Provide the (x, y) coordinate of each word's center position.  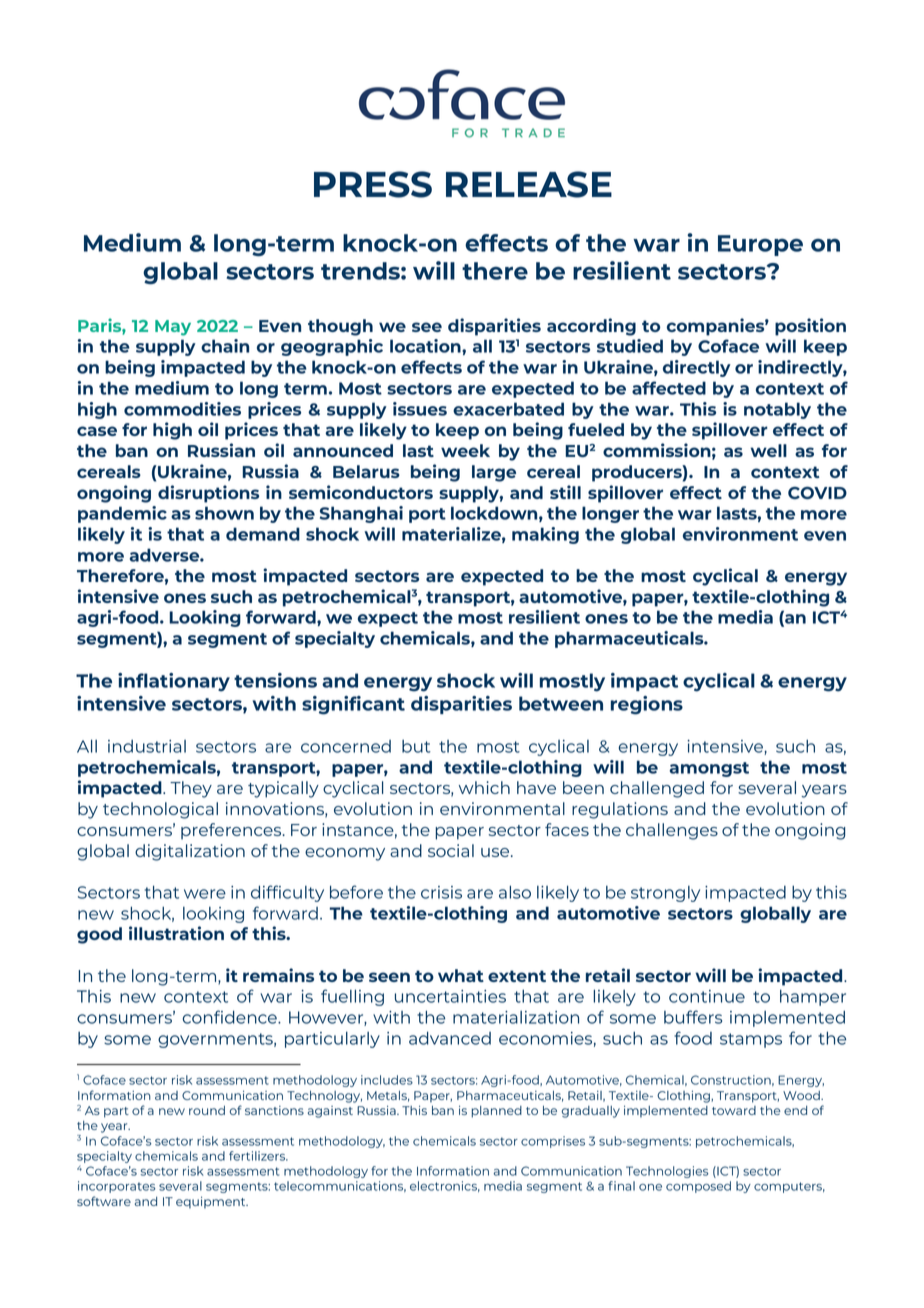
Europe (760, 245)
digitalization (190, 852)
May (173, 328)
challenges (672, 831)
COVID (817, 493)
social (451, 850)
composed (698, 1187)
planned (496, 1112)
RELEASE (529, 184)
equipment (212, 1203)
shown (224, 513)
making (545, 535)
